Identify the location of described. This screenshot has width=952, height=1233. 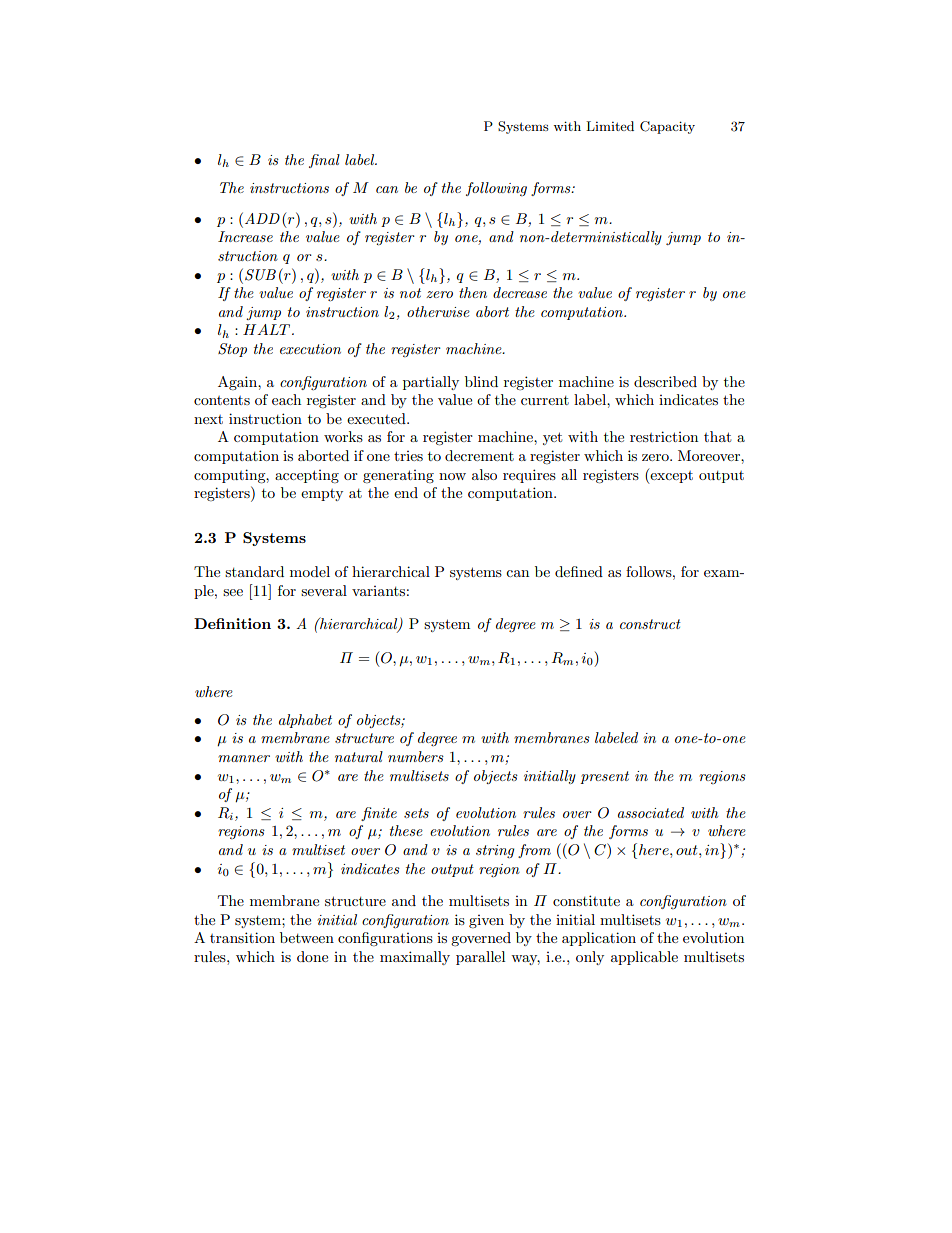
(665, 381).
